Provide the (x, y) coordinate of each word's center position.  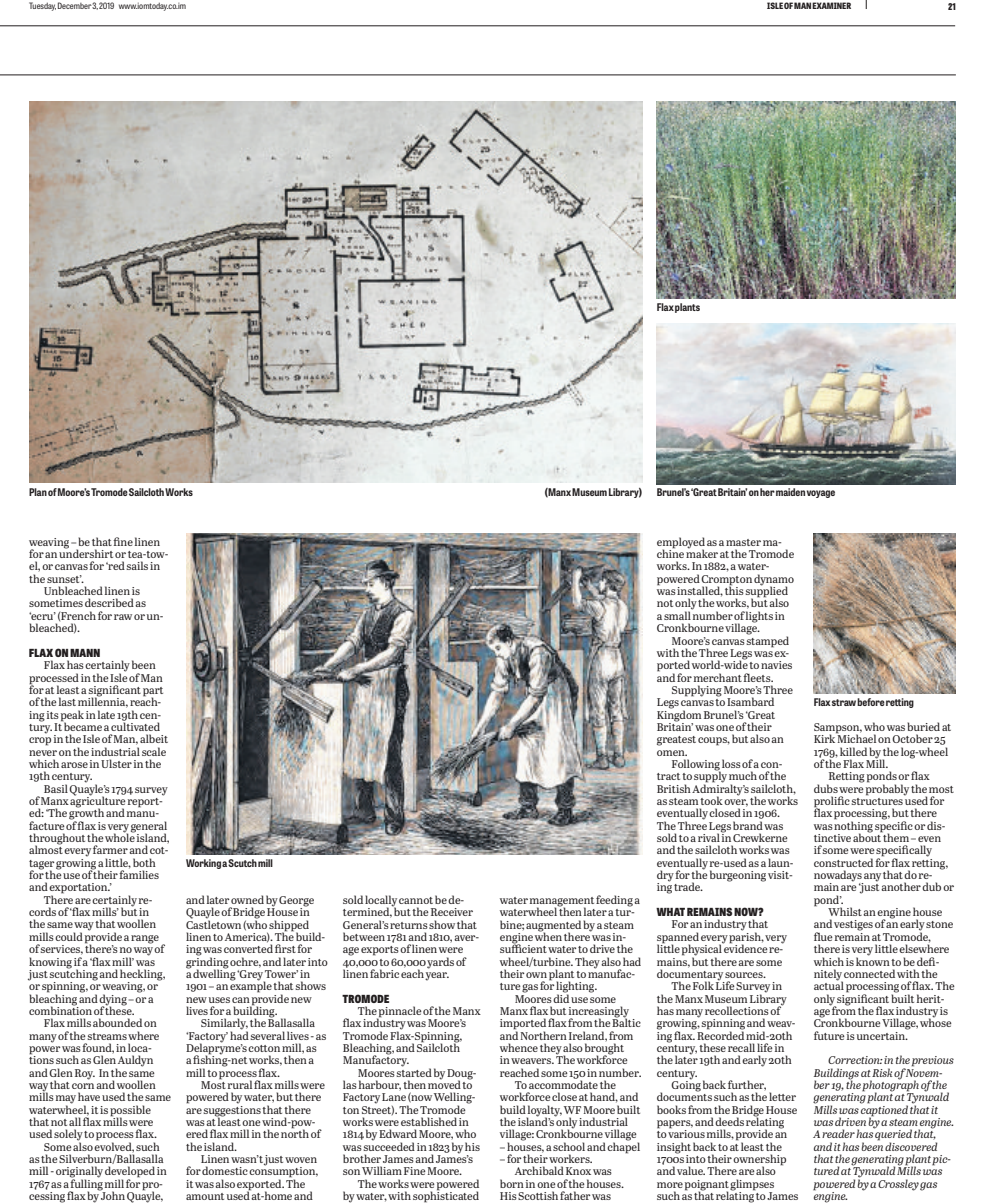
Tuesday (42, 6)
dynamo (774, 581)
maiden (790, 492)
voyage (821, 494)
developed (130, 1173)
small (677, 615)
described (109, 602)
